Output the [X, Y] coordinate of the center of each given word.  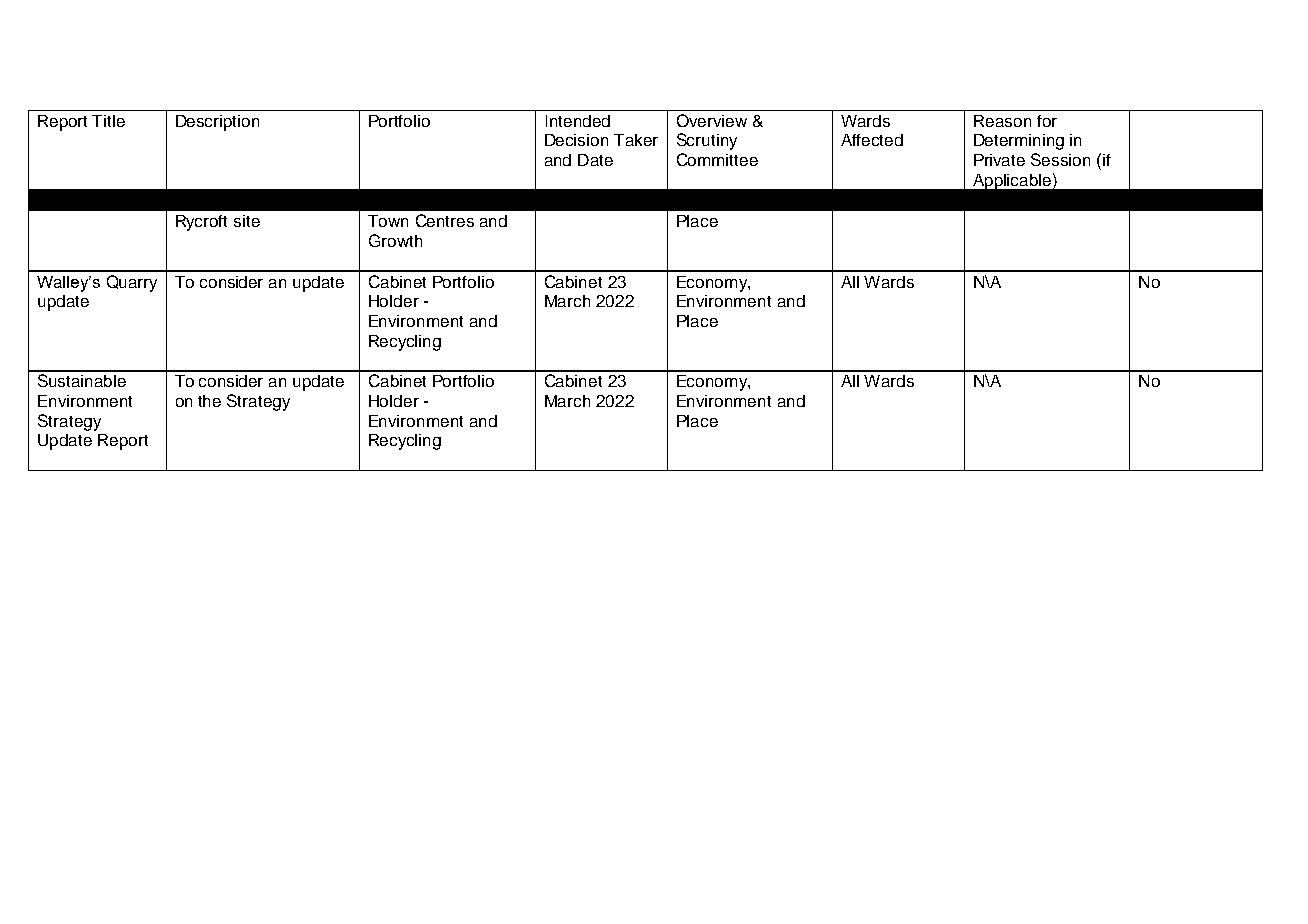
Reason [1002, 121]
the [209, 401]
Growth [395, 240]
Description [217, 123]
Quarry [132, 283]
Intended [578, 121]
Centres [445, 220]
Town [388, 221]
